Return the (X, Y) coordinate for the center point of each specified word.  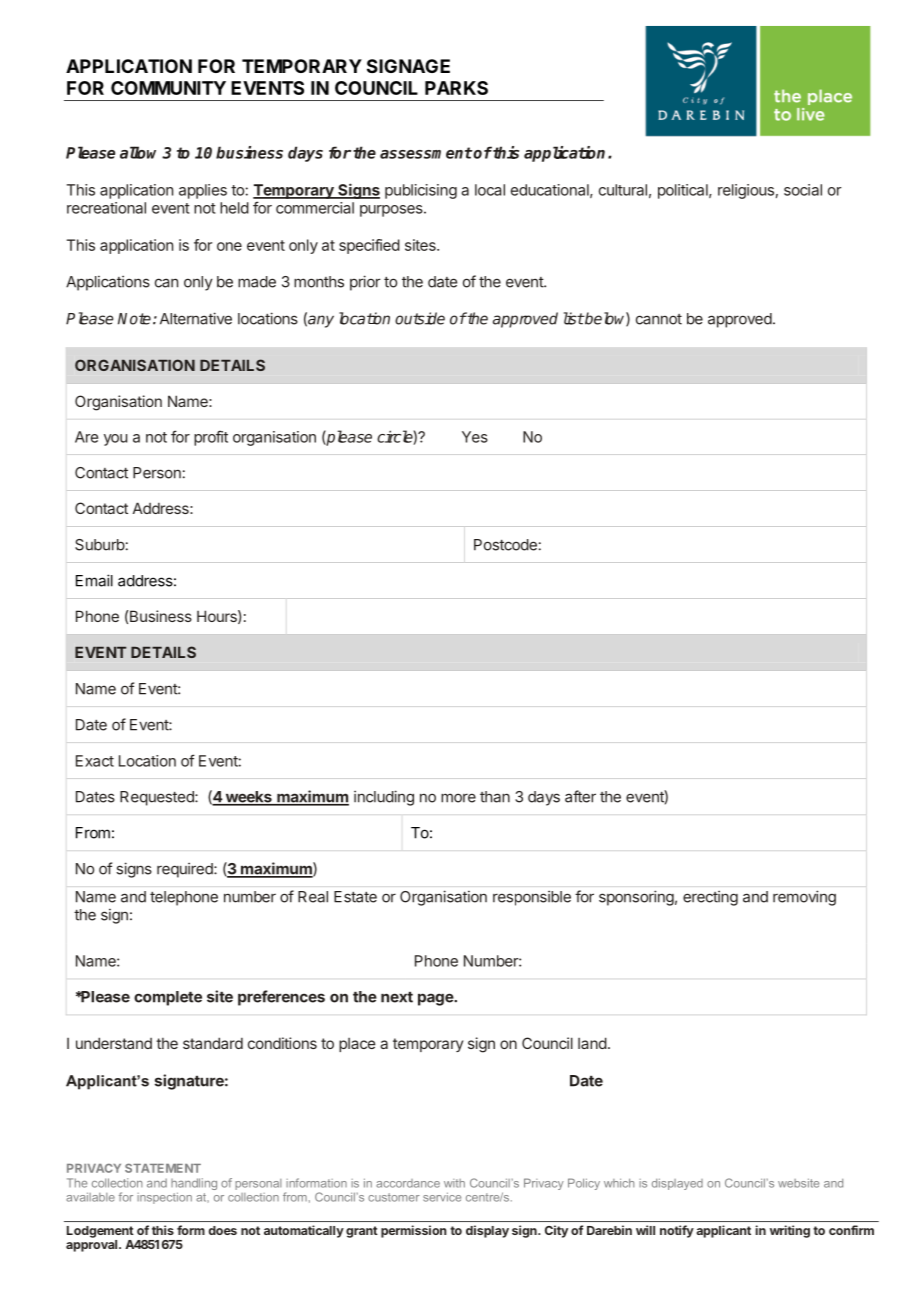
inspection (164, 1198)
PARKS (456, 88)
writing (790, 1231)
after (580, 796)
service (442, 1197)
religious (746, 191)
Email (94, 580)
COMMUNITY (168, 88)
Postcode (505, 545)
